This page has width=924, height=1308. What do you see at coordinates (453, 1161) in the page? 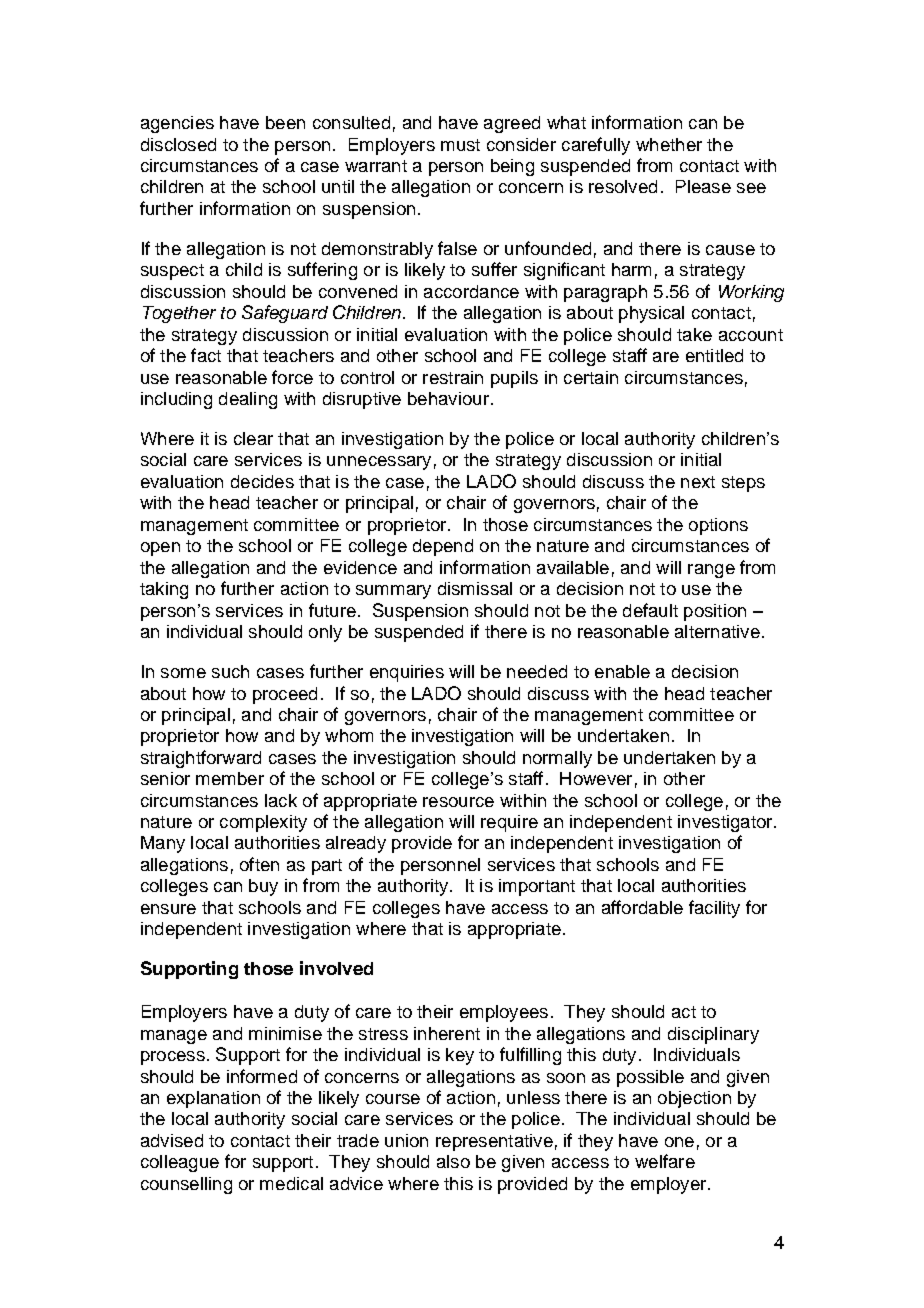
I see `also` at bounding box center [453, 1161].
